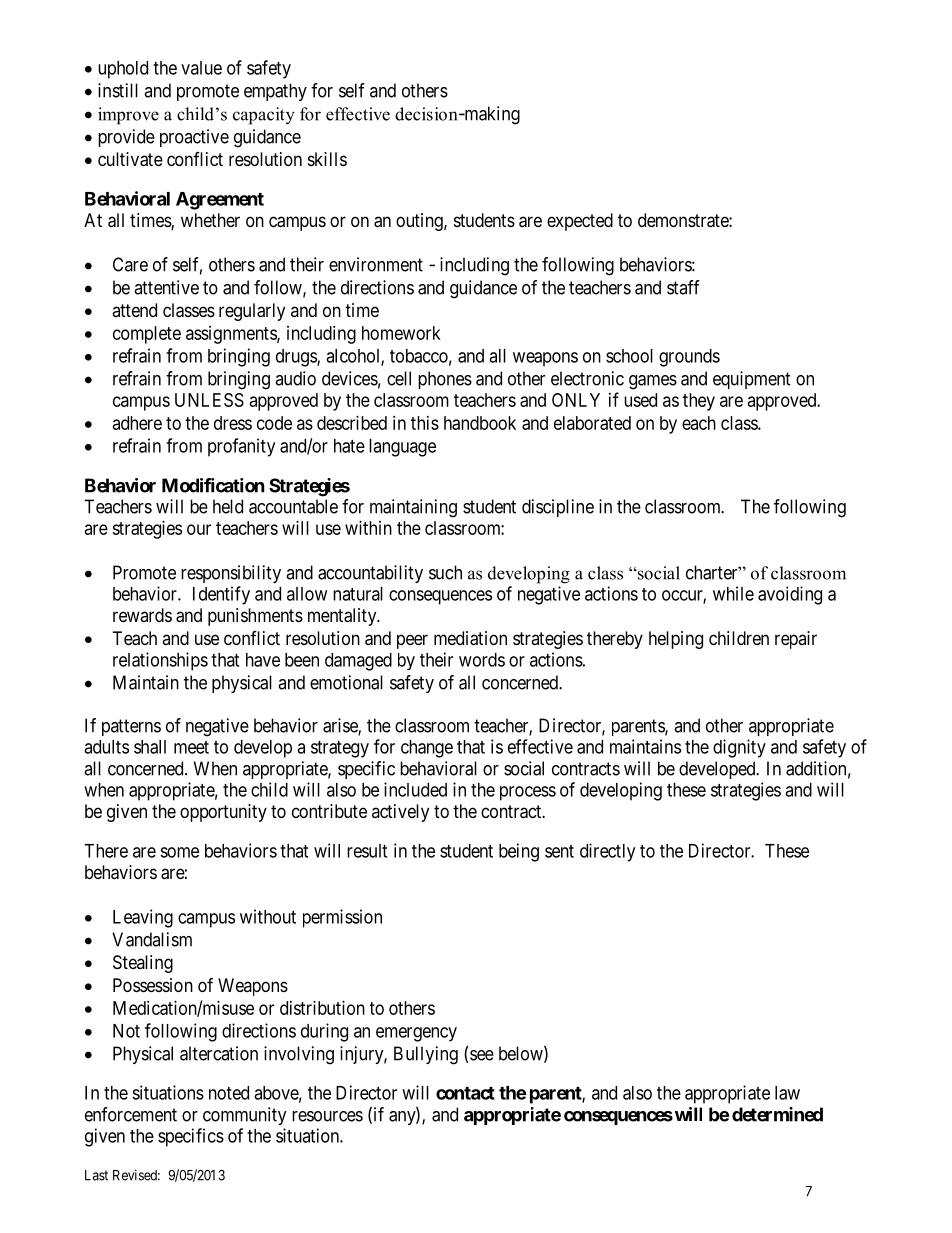  What do you see at coordinates (131, 1114) in the screenshot?
I see `enforcement` at bounding box center [131, 1114].
